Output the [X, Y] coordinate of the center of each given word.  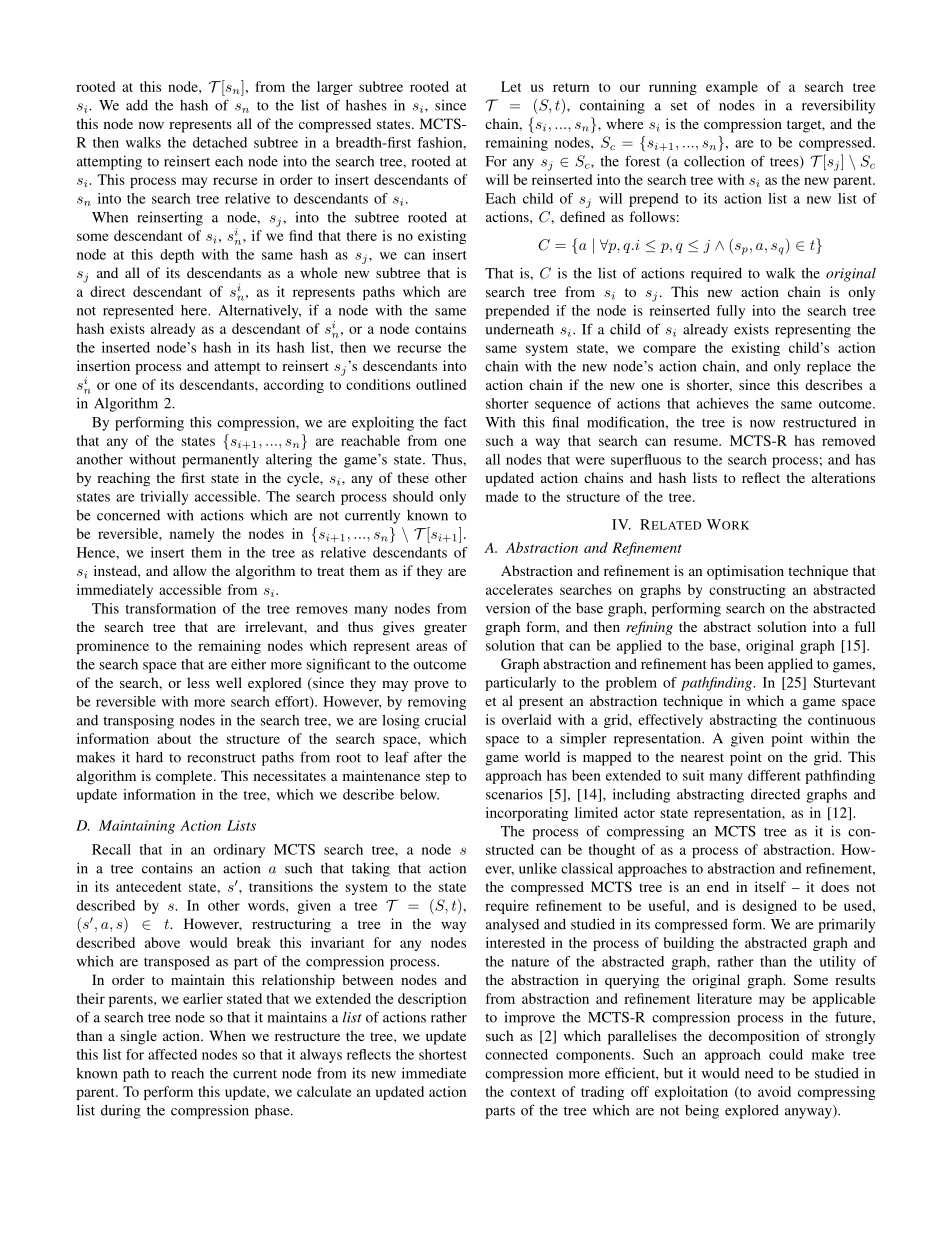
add [137, 105]
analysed [512, 926]
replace [829, 368]
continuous [841, 719]
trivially [164, 498]
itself [770, 886]
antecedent [148, 886]
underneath [519, 329]
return [571, 87]
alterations [843, 477]
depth [177, 256]
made [502, 496]
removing [437, 703]
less [198, 682]
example [732, 88]
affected [172, 1054]
